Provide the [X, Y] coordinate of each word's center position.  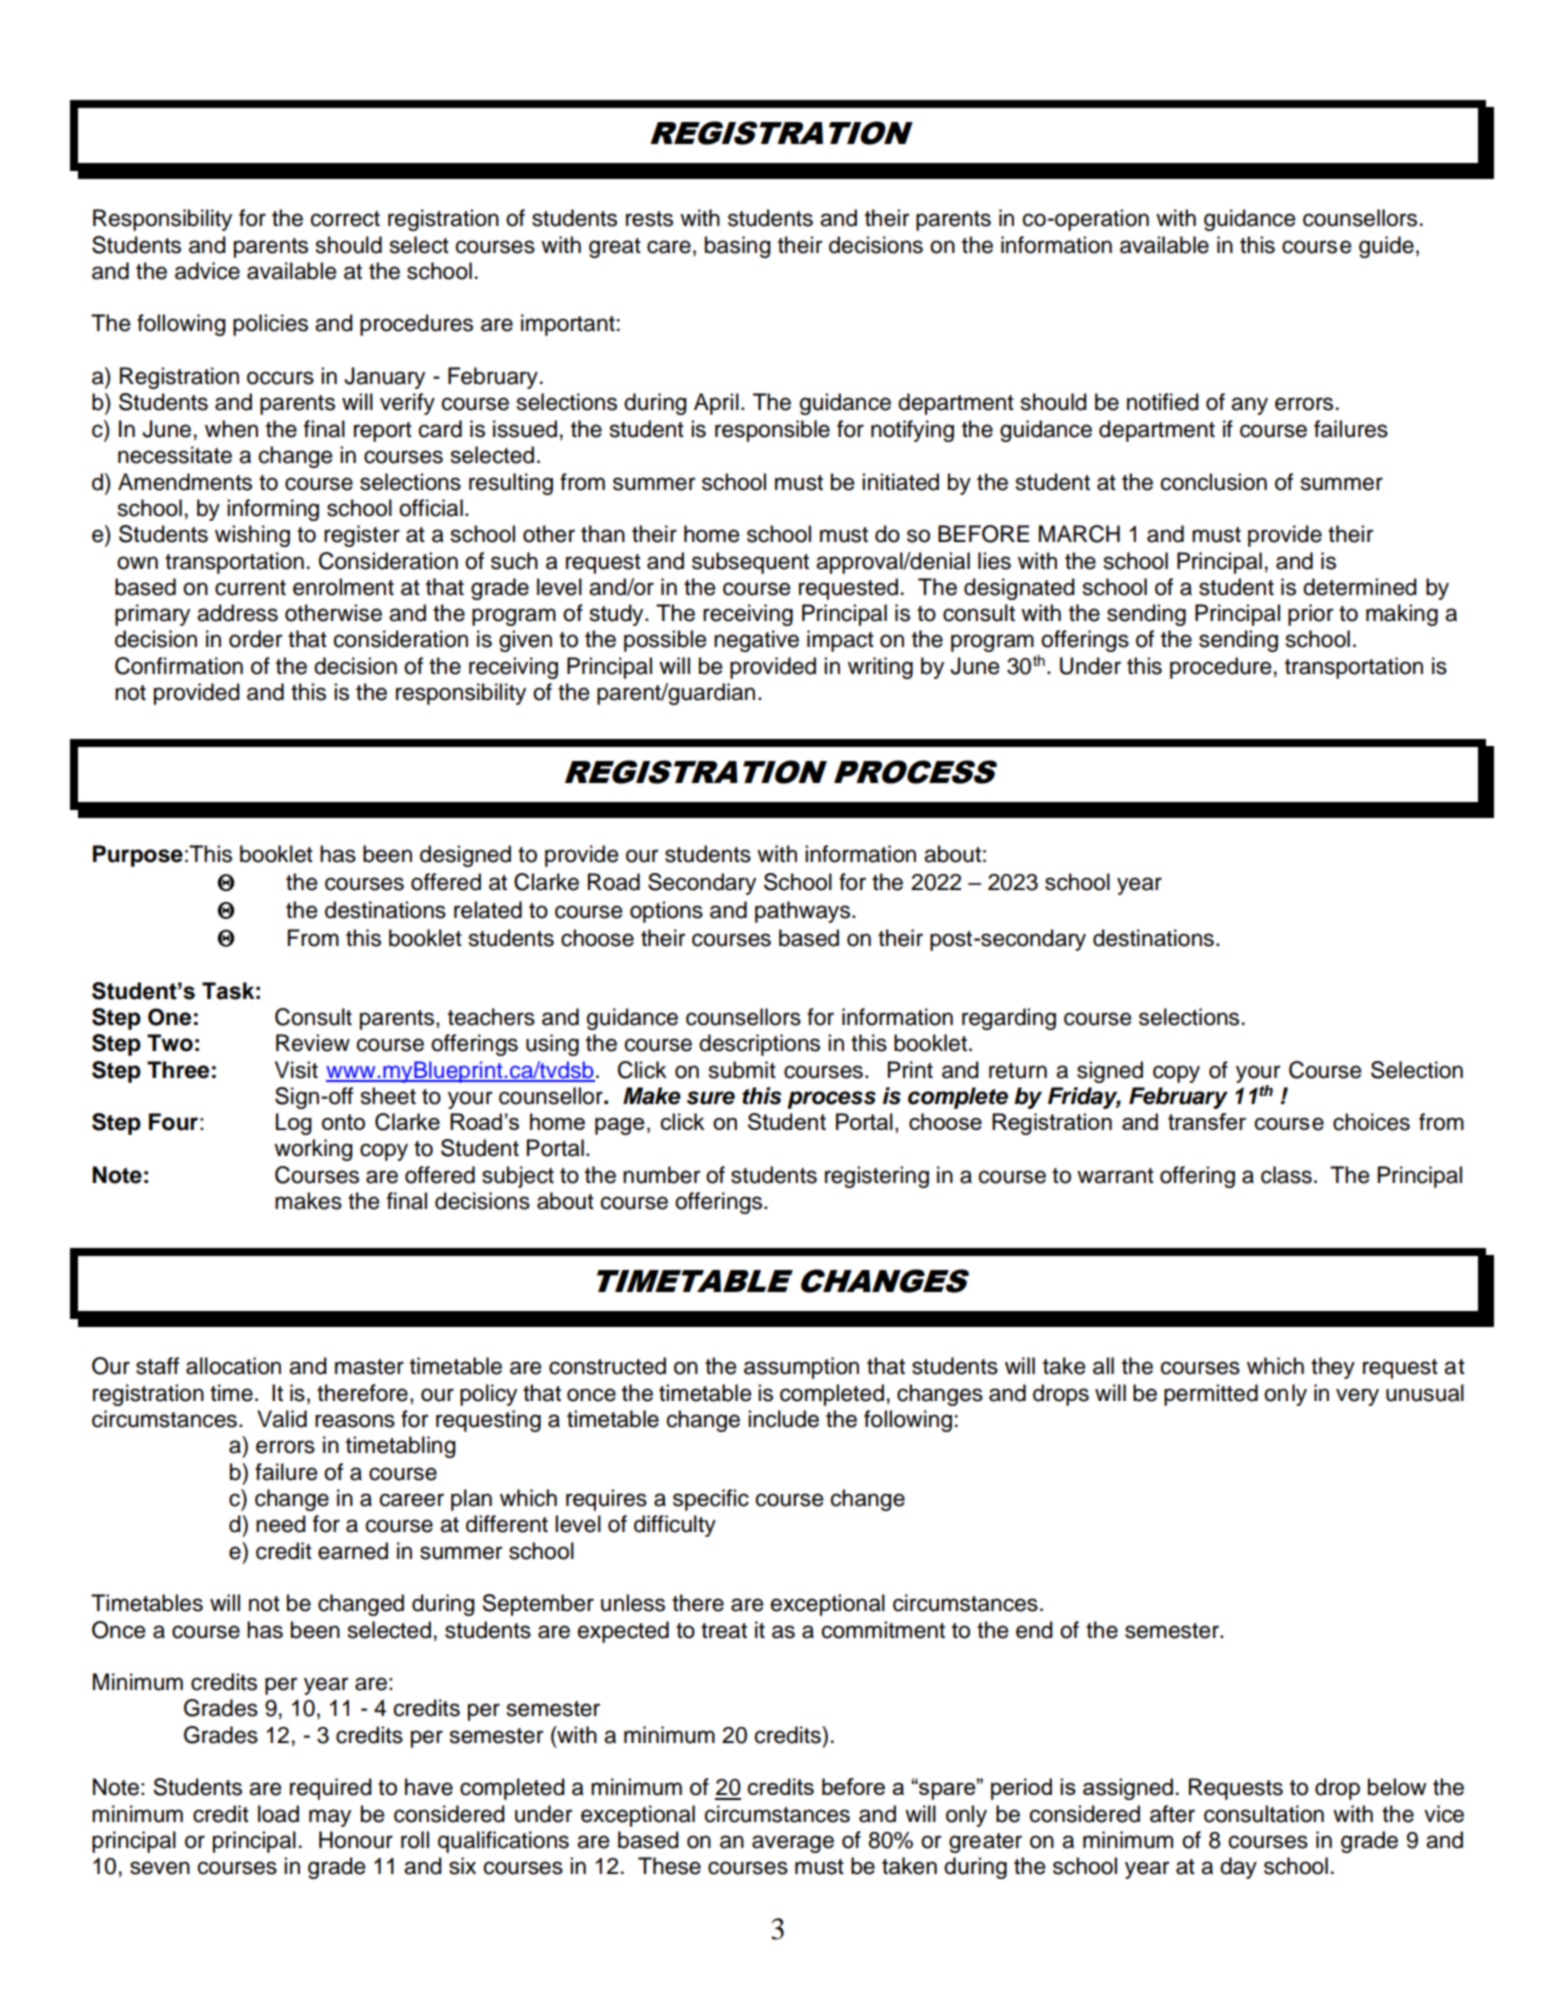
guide [1386, 247]
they [1333, 1368]
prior [1311, 615]
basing [738, 247]
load [278, 1814]
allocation [233, 1366]
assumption [801, 1368]
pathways [804, 912]
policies [270, 325]
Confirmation [179, 666]
